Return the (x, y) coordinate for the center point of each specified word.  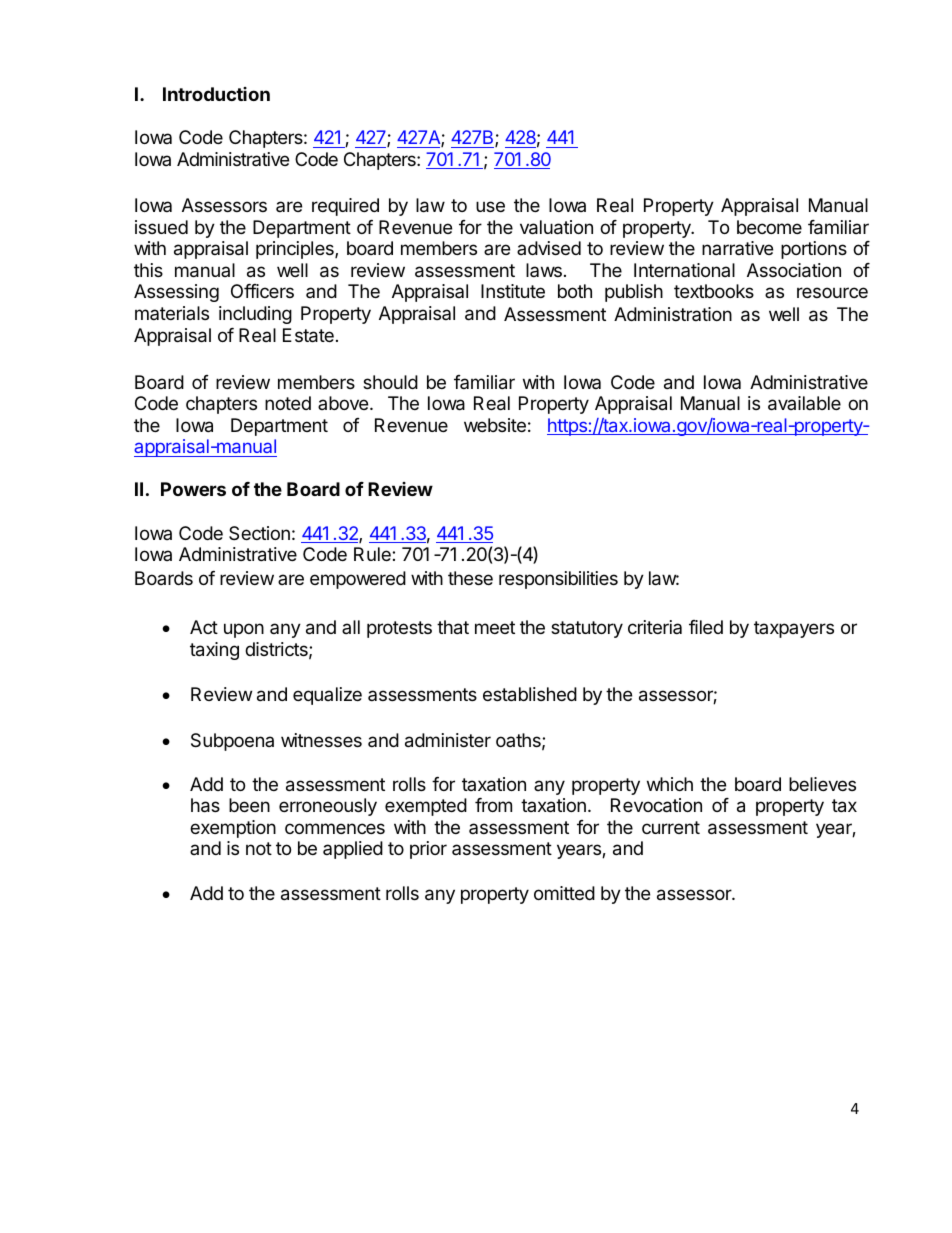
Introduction (216, 94)
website (495, 425)
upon (244, 630)
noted (288, 403)
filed (706, 627)
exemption (233, 829)
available (804, 403)
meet (495, 627)
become (769, 227)
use (490, 206)
